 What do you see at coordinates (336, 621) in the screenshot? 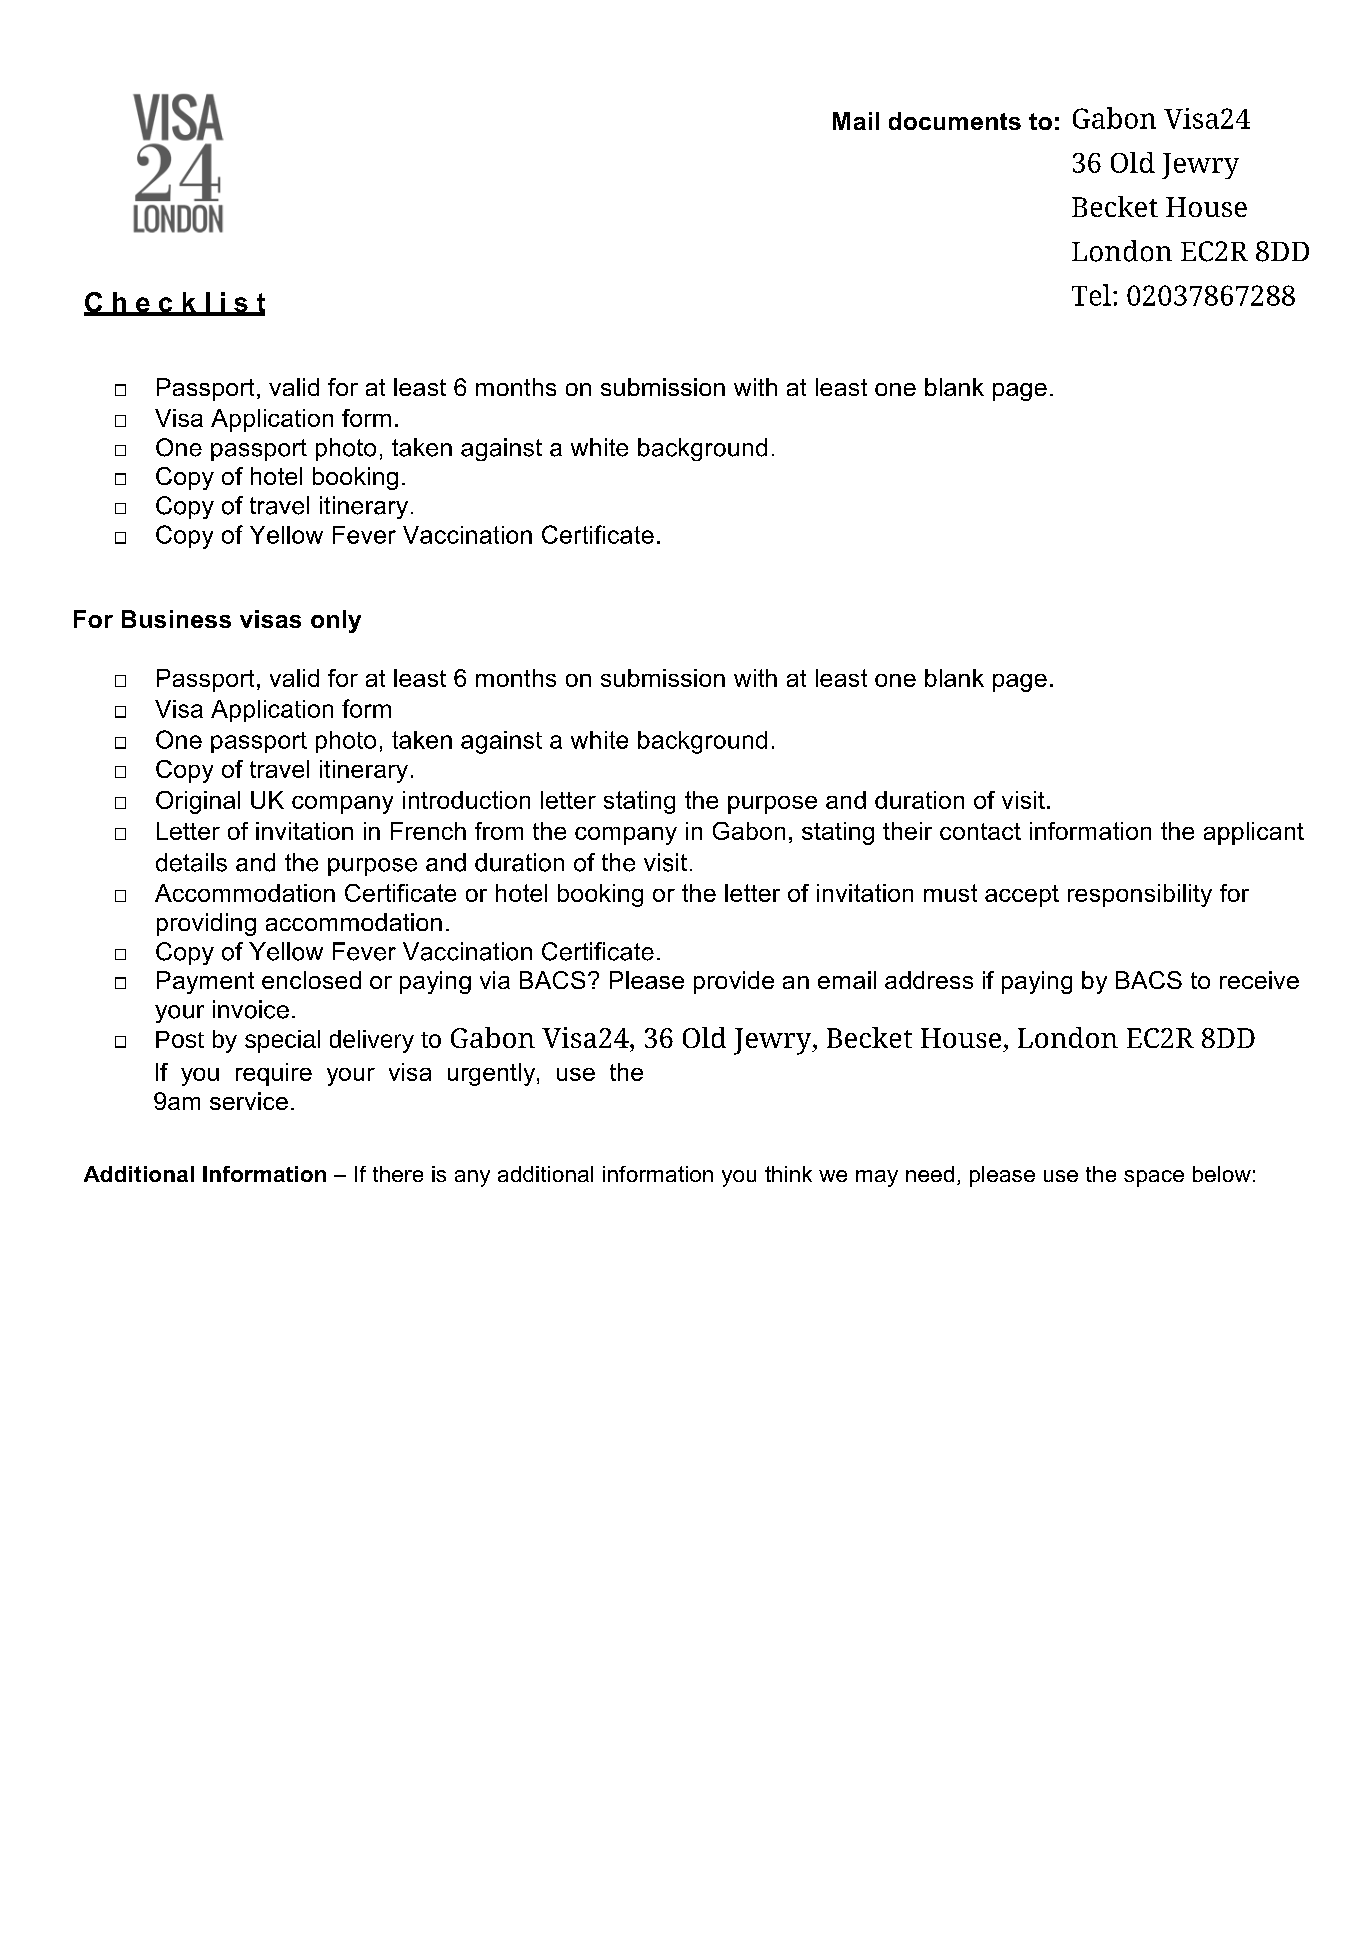
I see `only` at bounding box center [336, 621].
